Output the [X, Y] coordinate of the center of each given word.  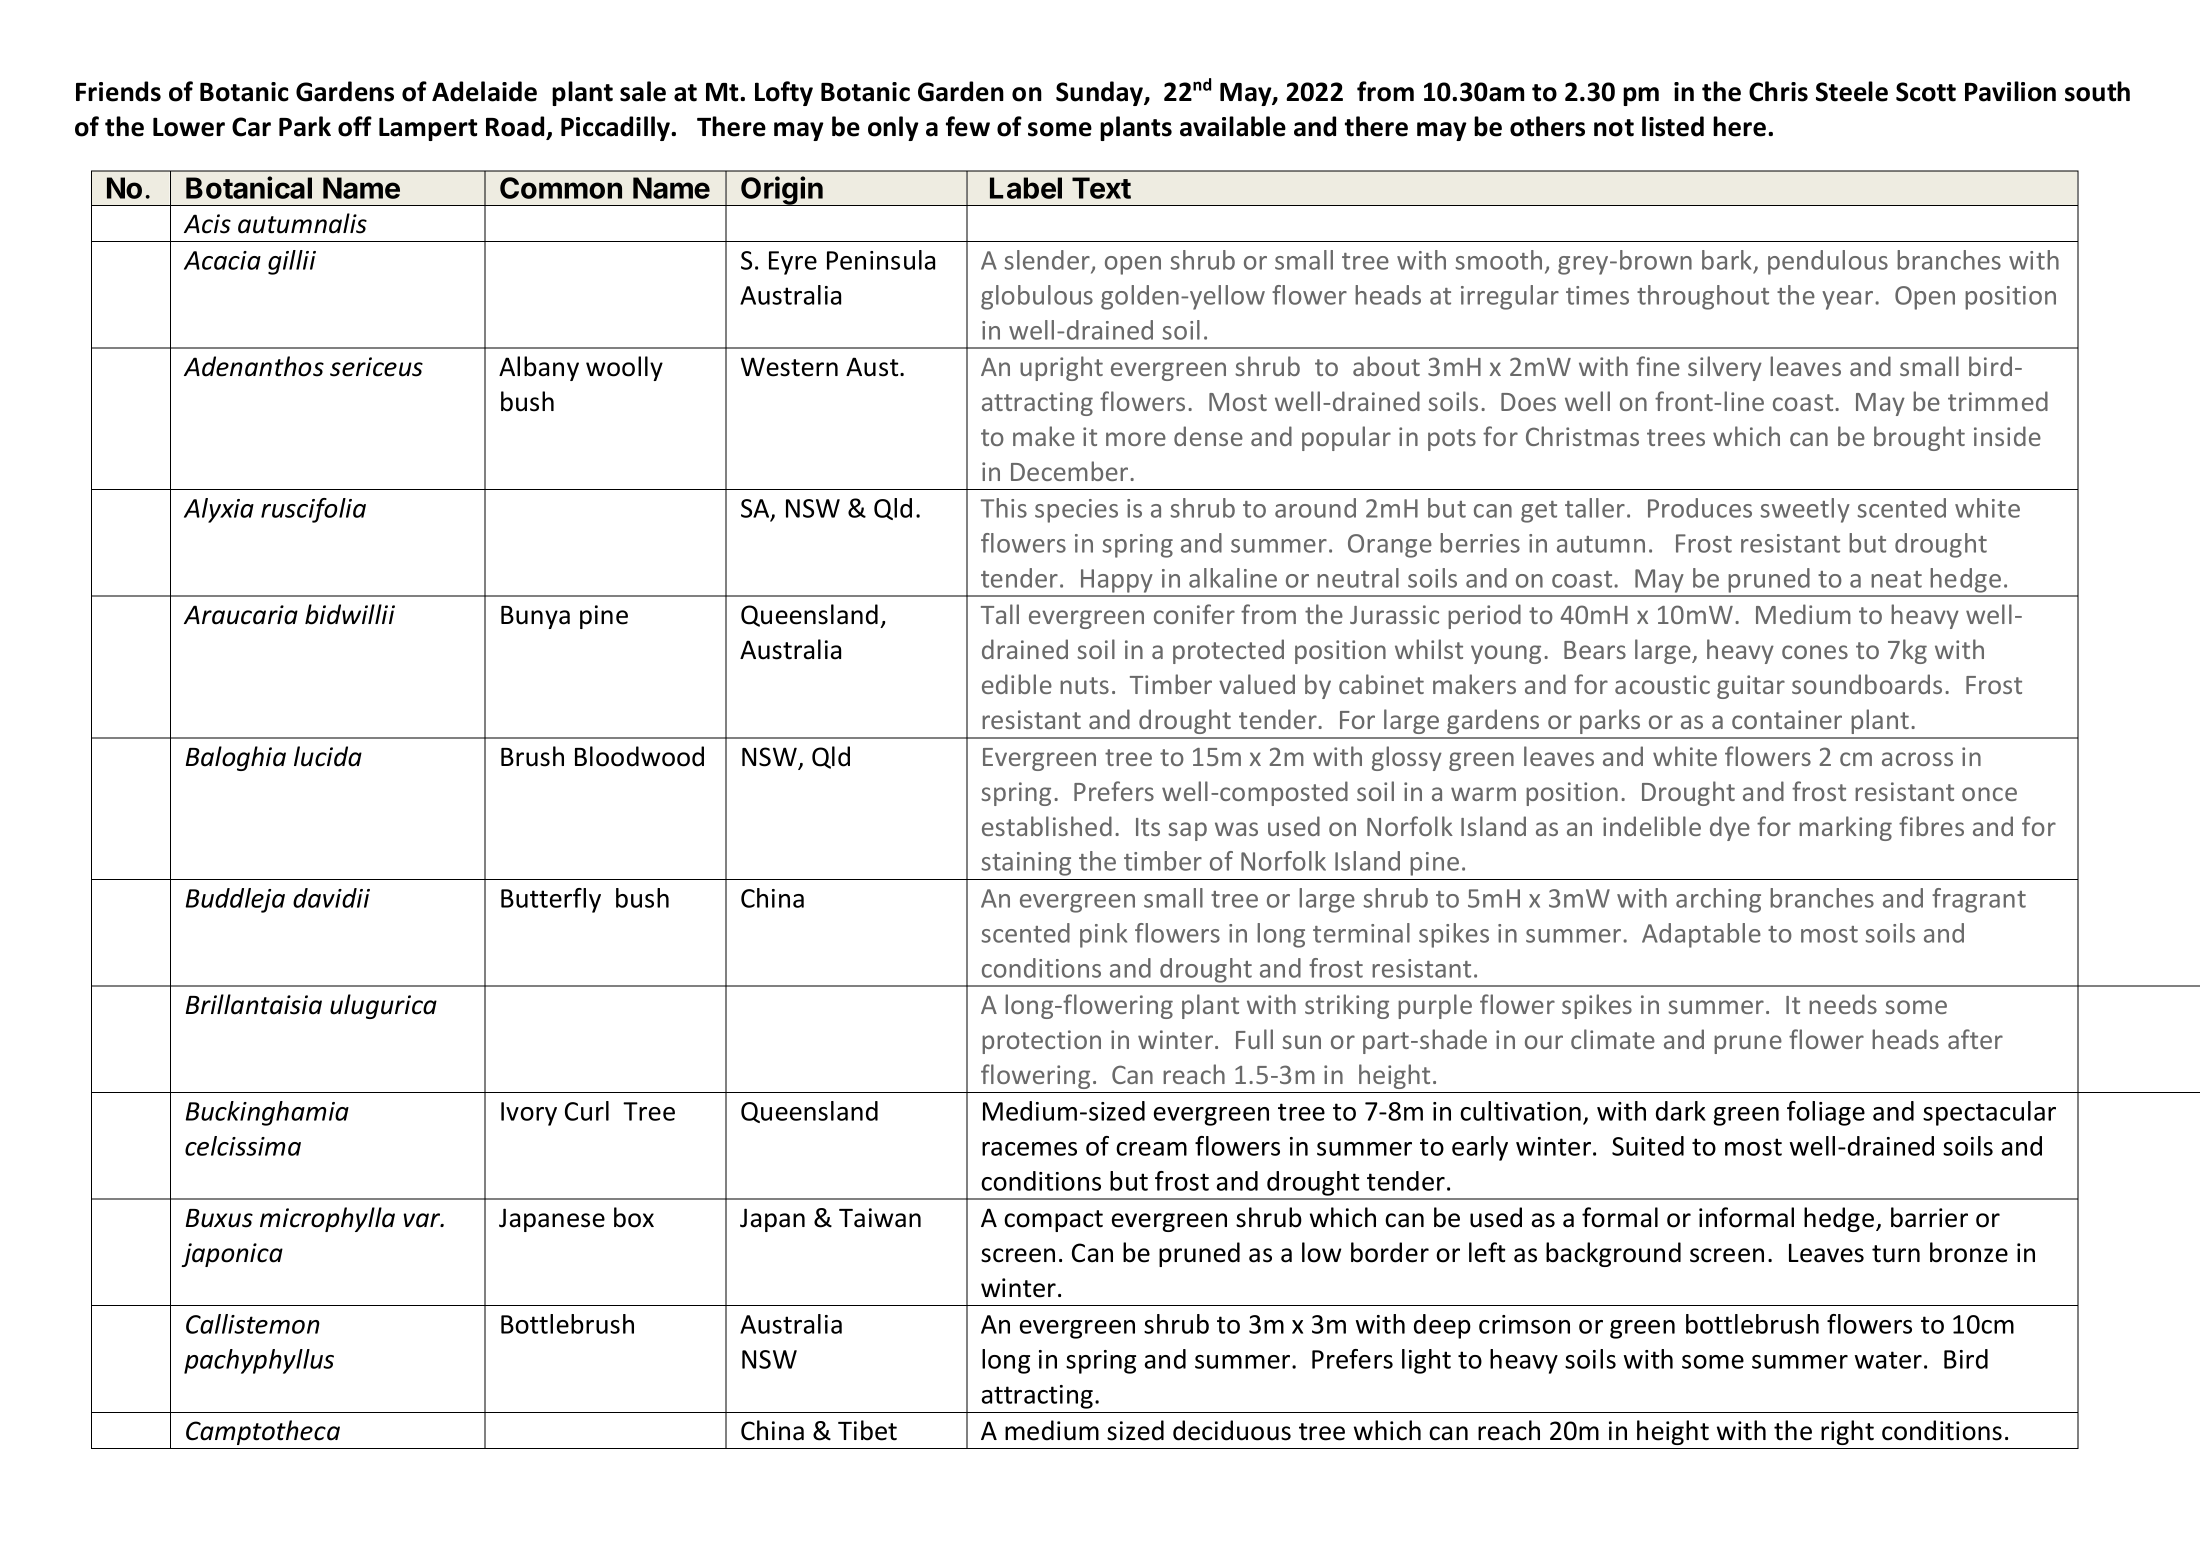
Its [1148, 827]
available [1233, 126]
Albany [539, 368]
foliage [1826, 1113]
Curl [587, 1111]
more [1136, 439]
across [1917, 759]
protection [1041, 1042]
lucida [328, 756]
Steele [1852, 91]
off [355, 126]
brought [1919, 438]
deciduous [1232, 1430]
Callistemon [253, 1324]
